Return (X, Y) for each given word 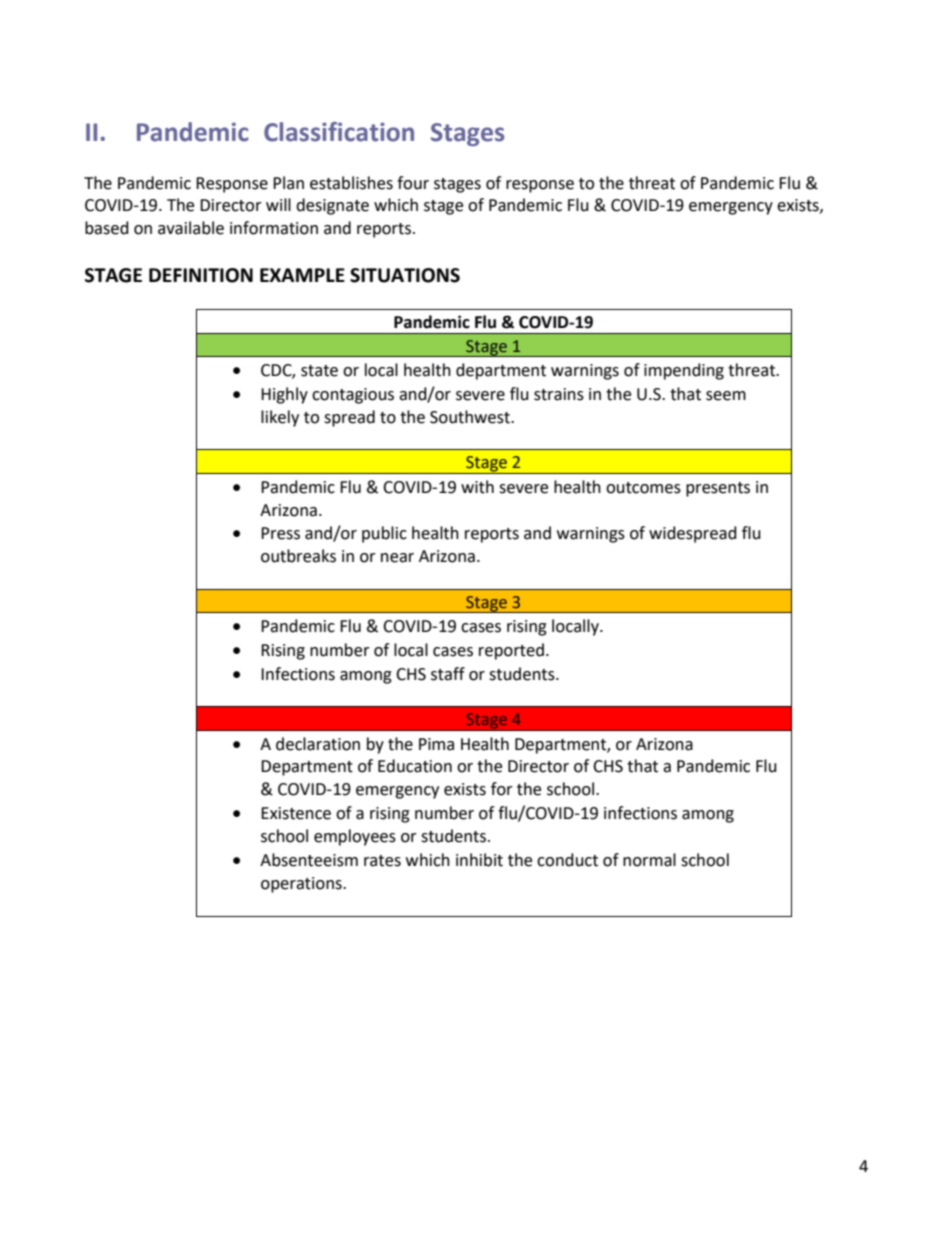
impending (684, 371)
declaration (318, 744)
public (384, 534)
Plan (288, 183)
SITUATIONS (405, 275)
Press (280, 533)
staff (448, 674)
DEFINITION (201, 275)
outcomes (643, 488)
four (413, 183)
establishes (351, 183)
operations (302, 885)
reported (511, 651)
